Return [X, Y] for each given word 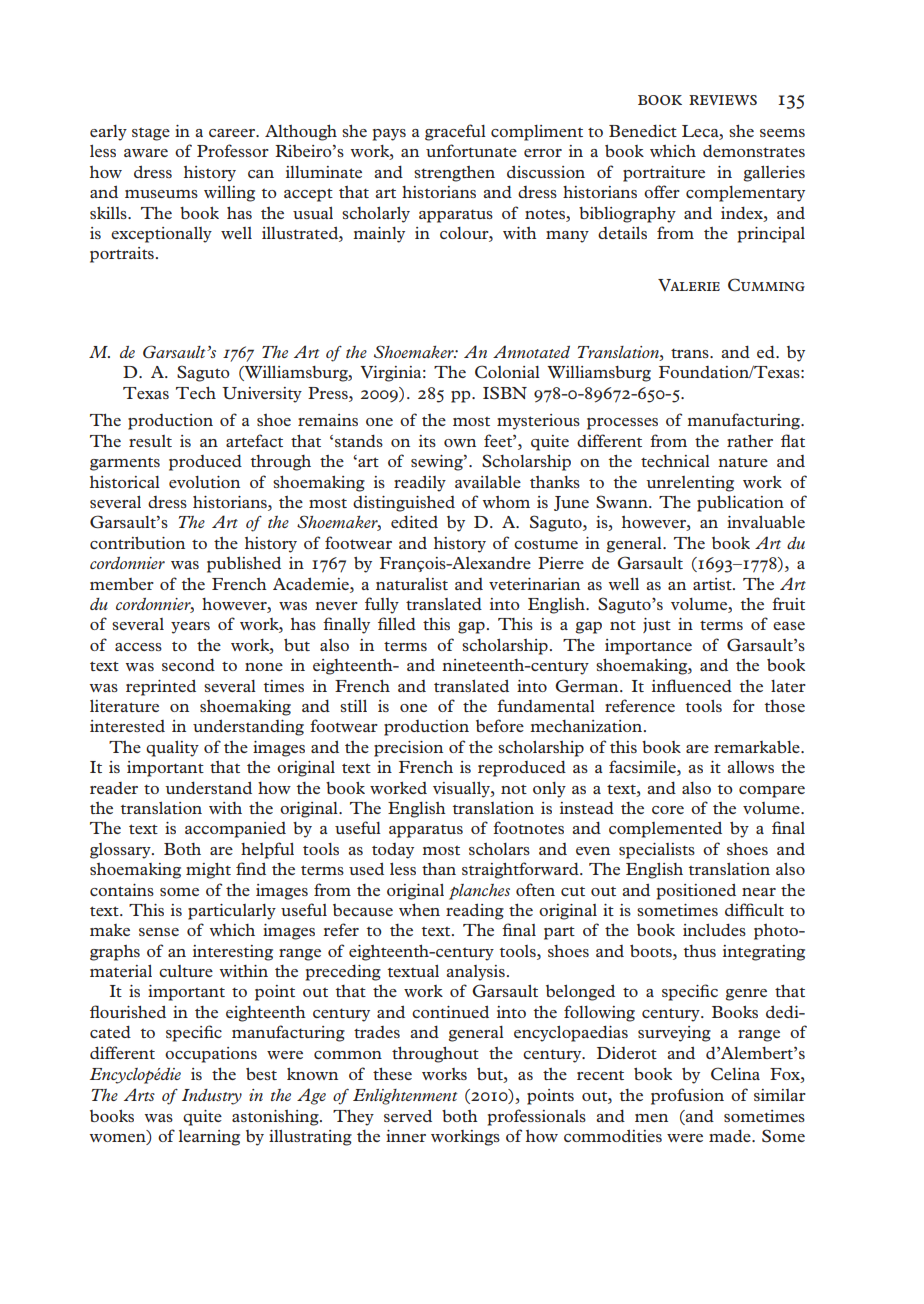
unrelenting [690, 484]
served [408, 1115]
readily [420, 483]
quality [172, 749]
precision [408, 749]
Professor [233, 150]
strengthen [454, 174]
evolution [204, 482]
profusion [687, 1096]
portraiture [664, 174]
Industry [212, 1097]
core [668, 810]
